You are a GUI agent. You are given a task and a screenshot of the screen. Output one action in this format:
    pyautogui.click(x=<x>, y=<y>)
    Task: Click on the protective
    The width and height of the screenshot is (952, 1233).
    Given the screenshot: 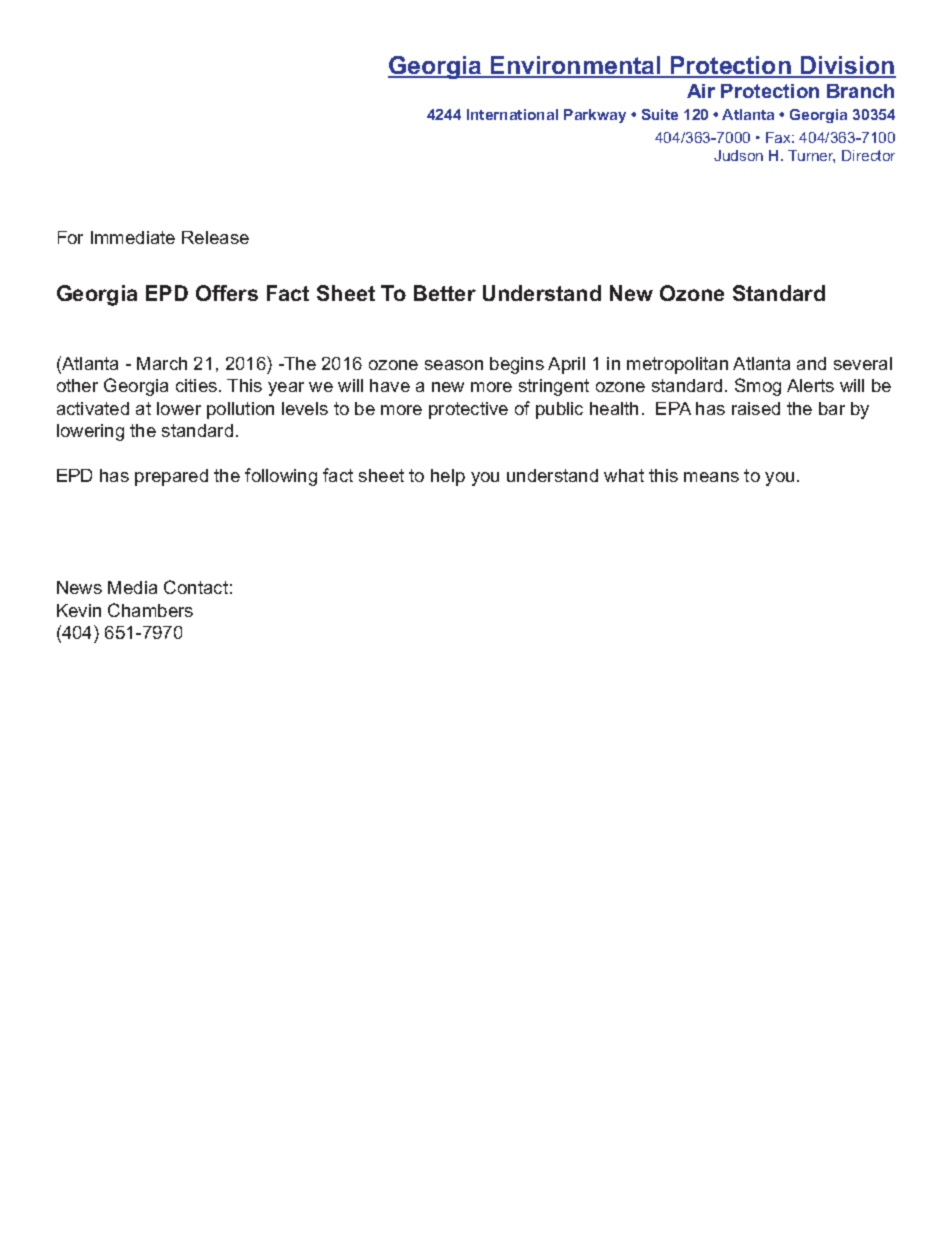 What is the action you would take?
    pyautogui.click(x=468, y=410)
